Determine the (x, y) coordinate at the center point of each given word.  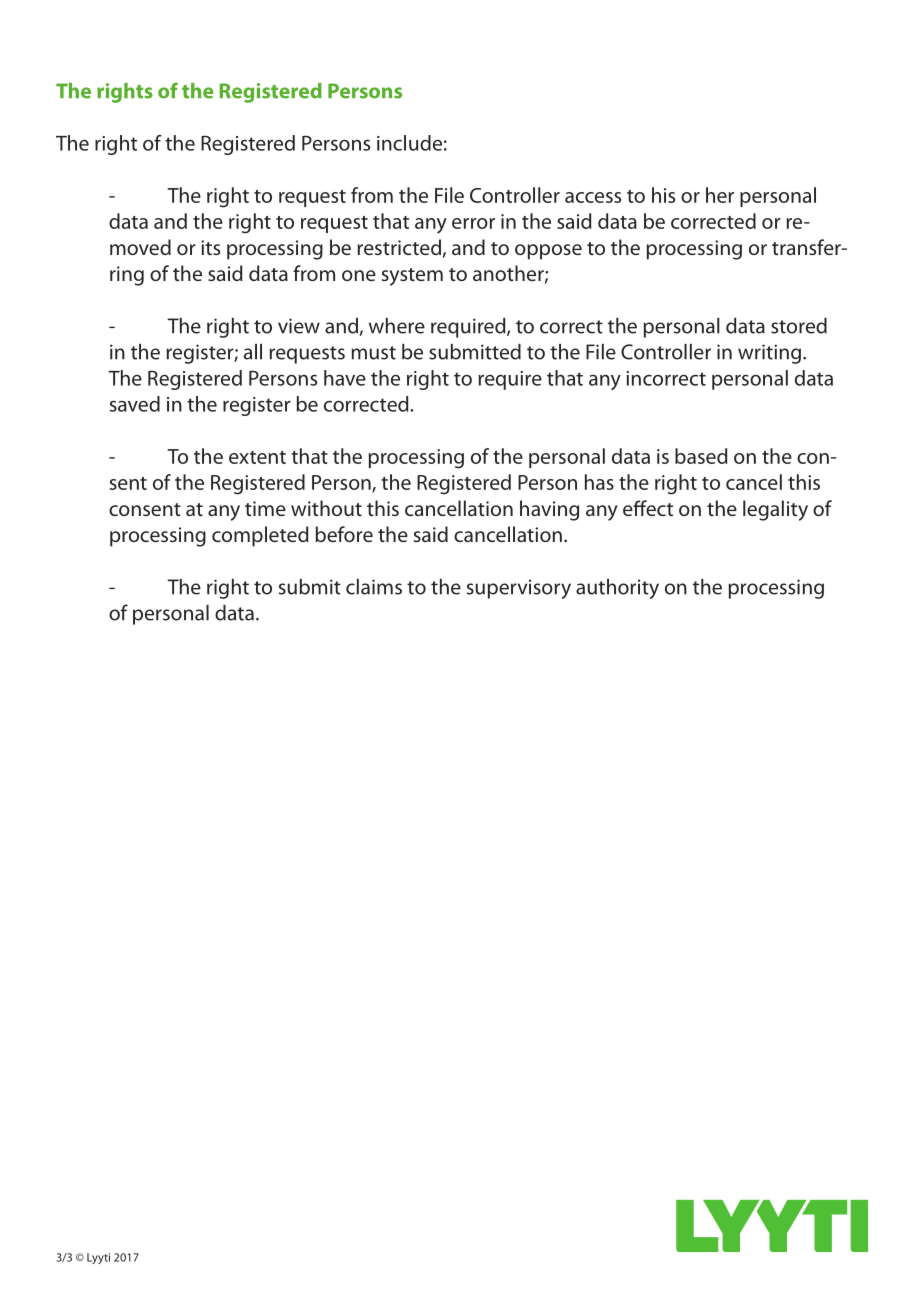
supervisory (518, 589)
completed (260, 536)
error (473, 223)
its (210, 247)
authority (617, 589)
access (593, 197)
